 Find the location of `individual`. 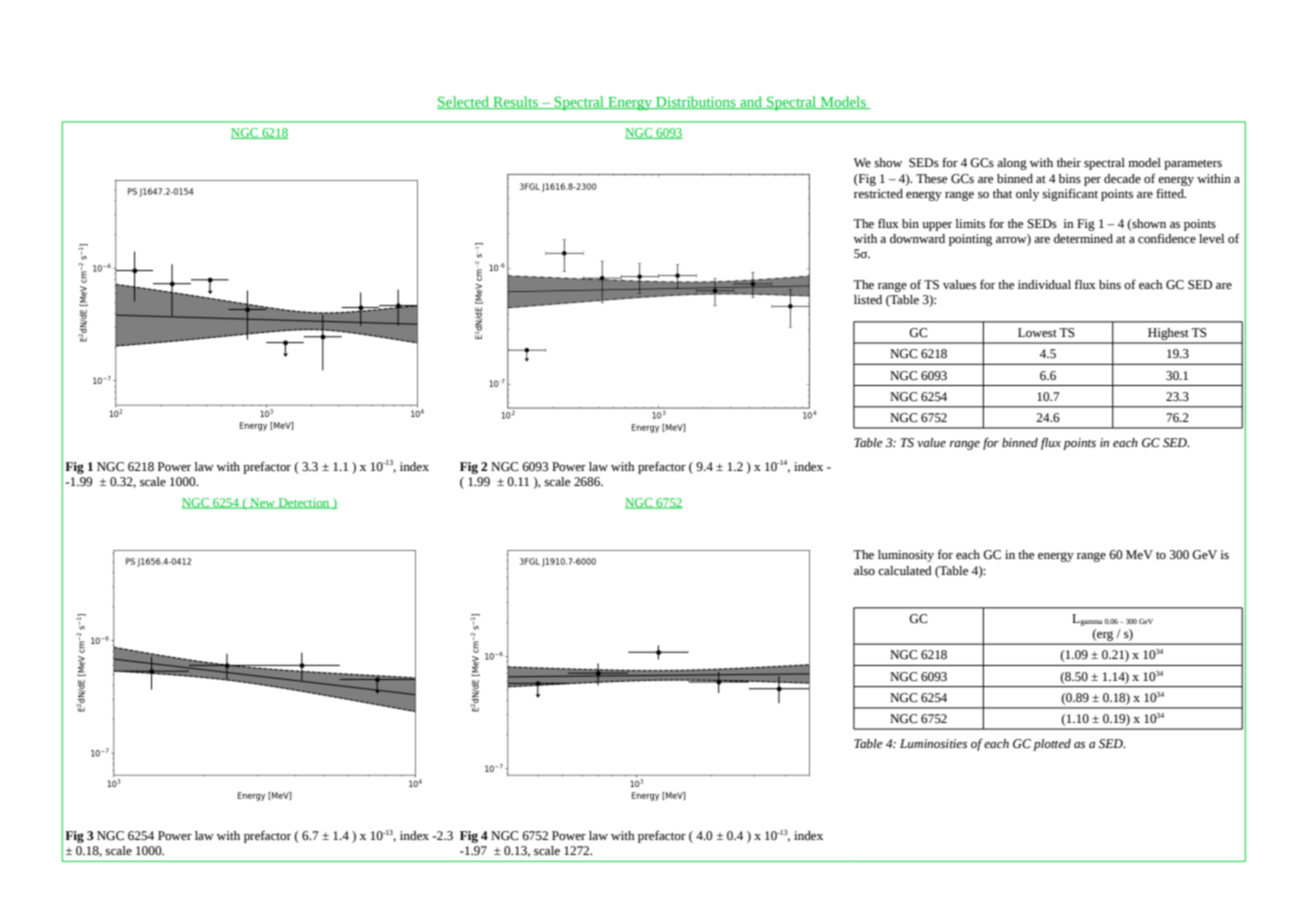

individual is located at coordinates (1044, 284).
